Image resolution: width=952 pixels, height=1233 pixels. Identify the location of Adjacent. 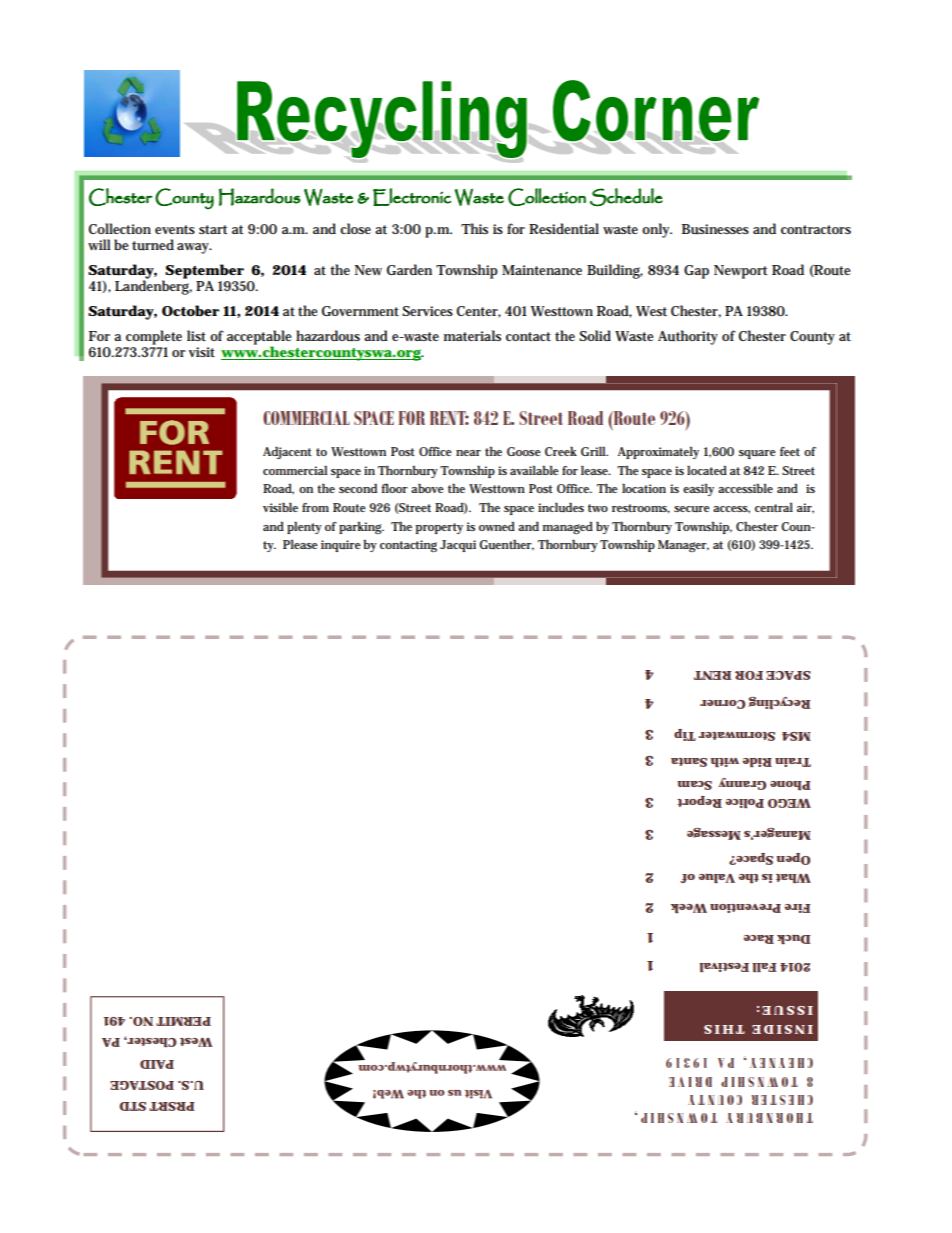
(287, 452).
